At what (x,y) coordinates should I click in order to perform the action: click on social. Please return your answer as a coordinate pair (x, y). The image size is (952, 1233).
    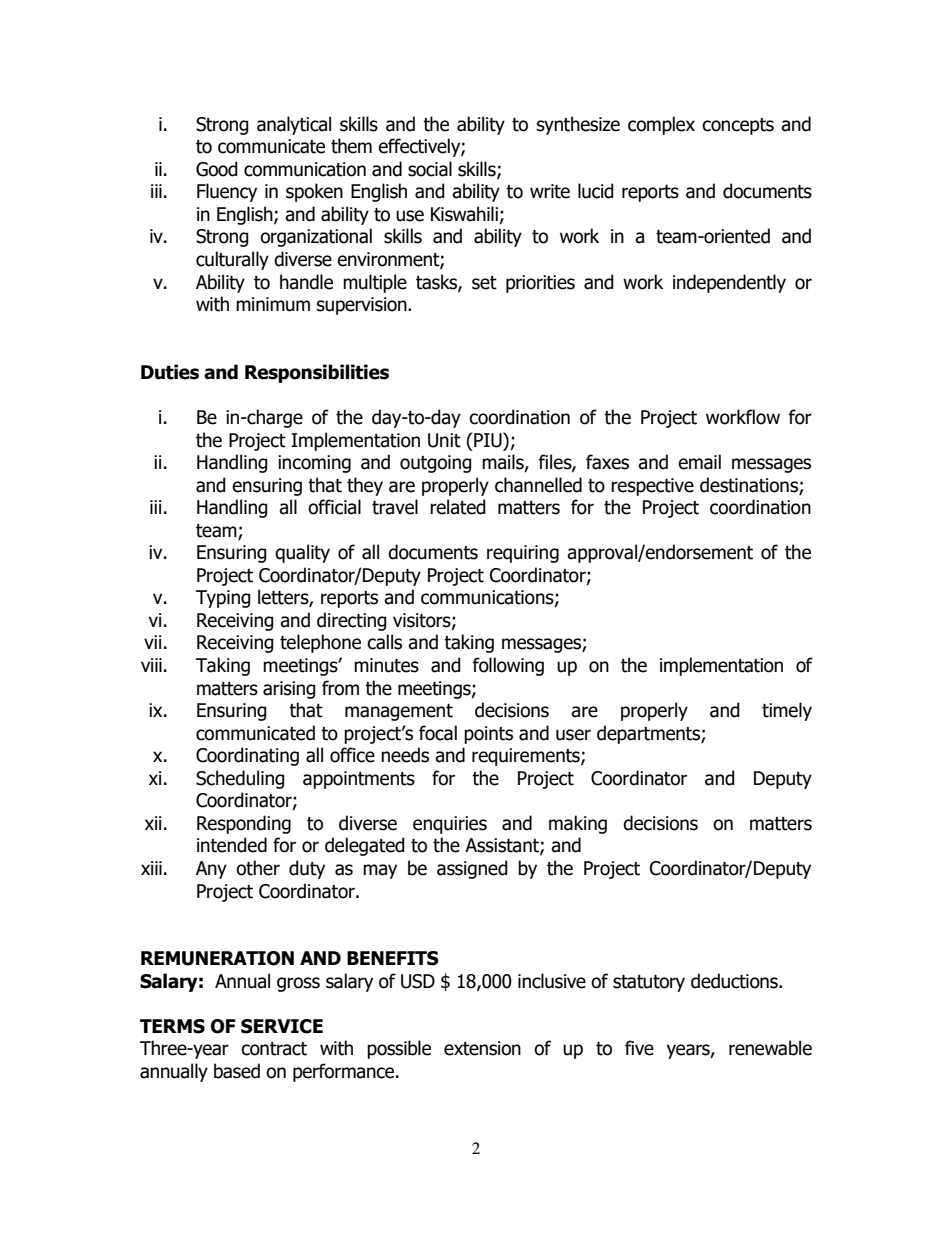
    Looking at the image, I should click on (430, 169).
